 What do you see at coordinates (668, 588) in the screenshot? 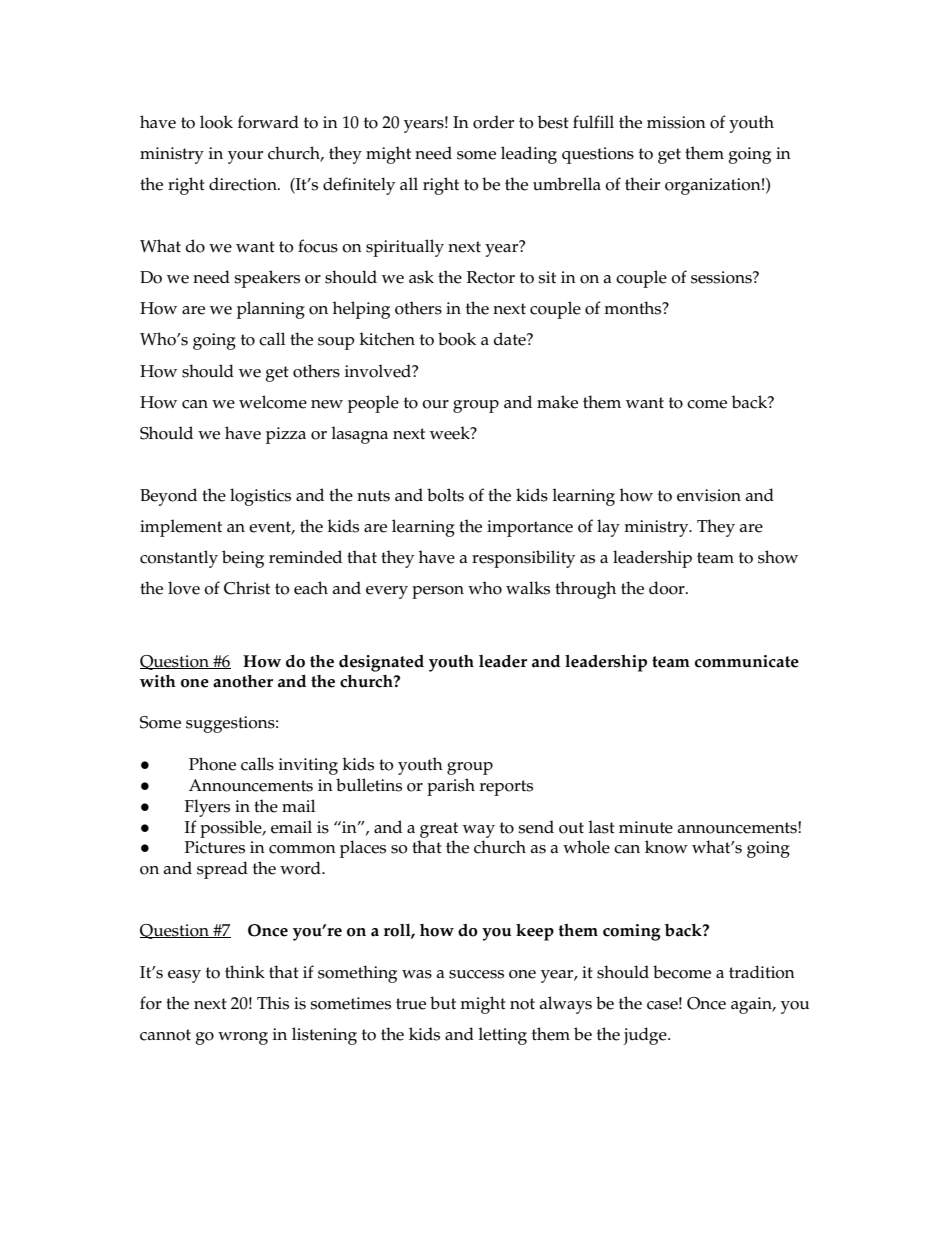
I see `door` at bounding box center [668, 588].
